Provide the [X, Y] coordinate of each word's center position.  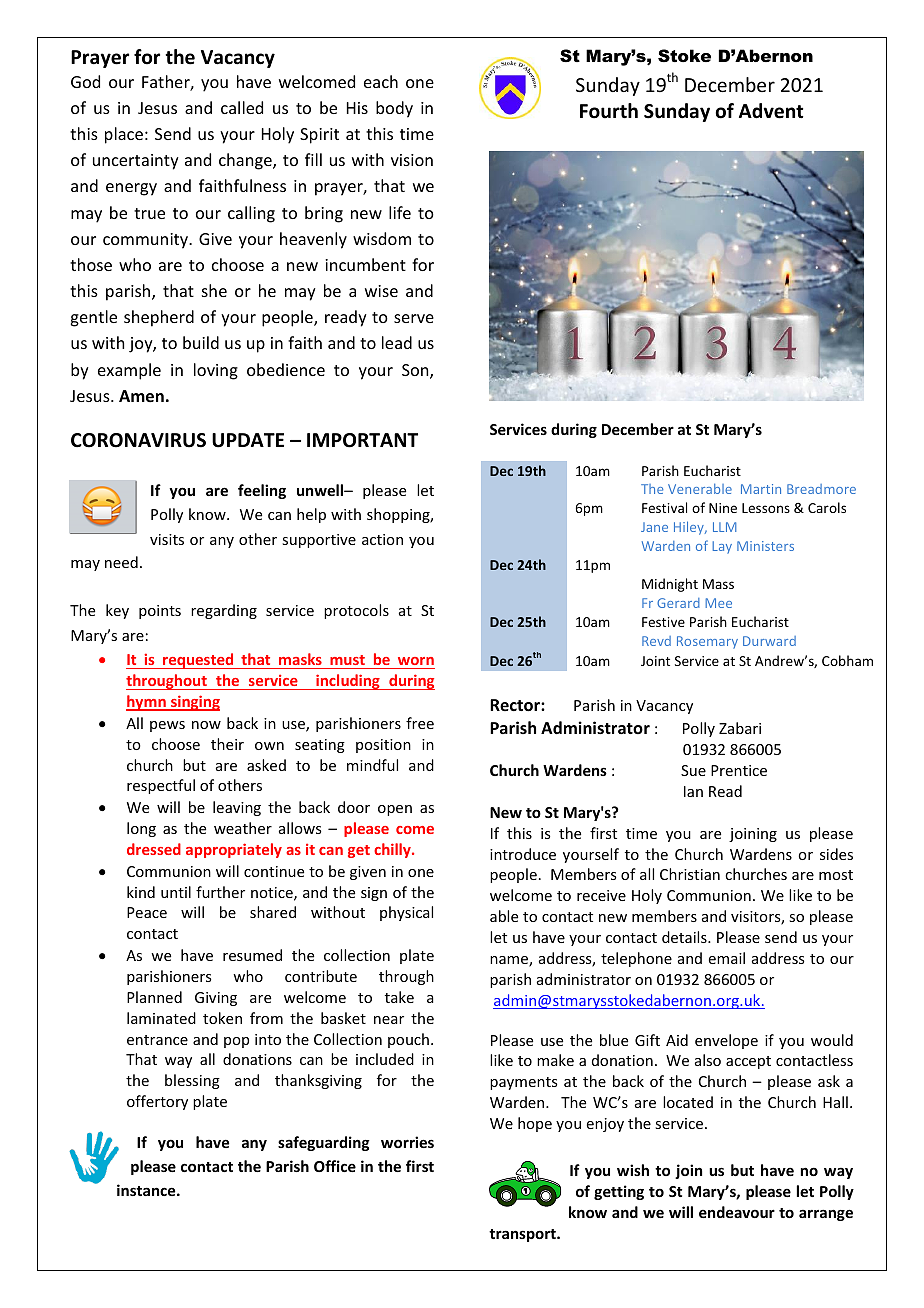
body [394, 109]
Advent [771, 111]
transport [523, 1235]
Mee [718, 603]
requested [198, 661]
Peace [147, 912]
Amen [141, 396]
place [124, 135]
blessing [192, 1081]
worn [416, 661]
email [727, 958]
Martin [761, 489]
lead [397, 342]
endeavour [737, 1212]
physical [406, 913]
